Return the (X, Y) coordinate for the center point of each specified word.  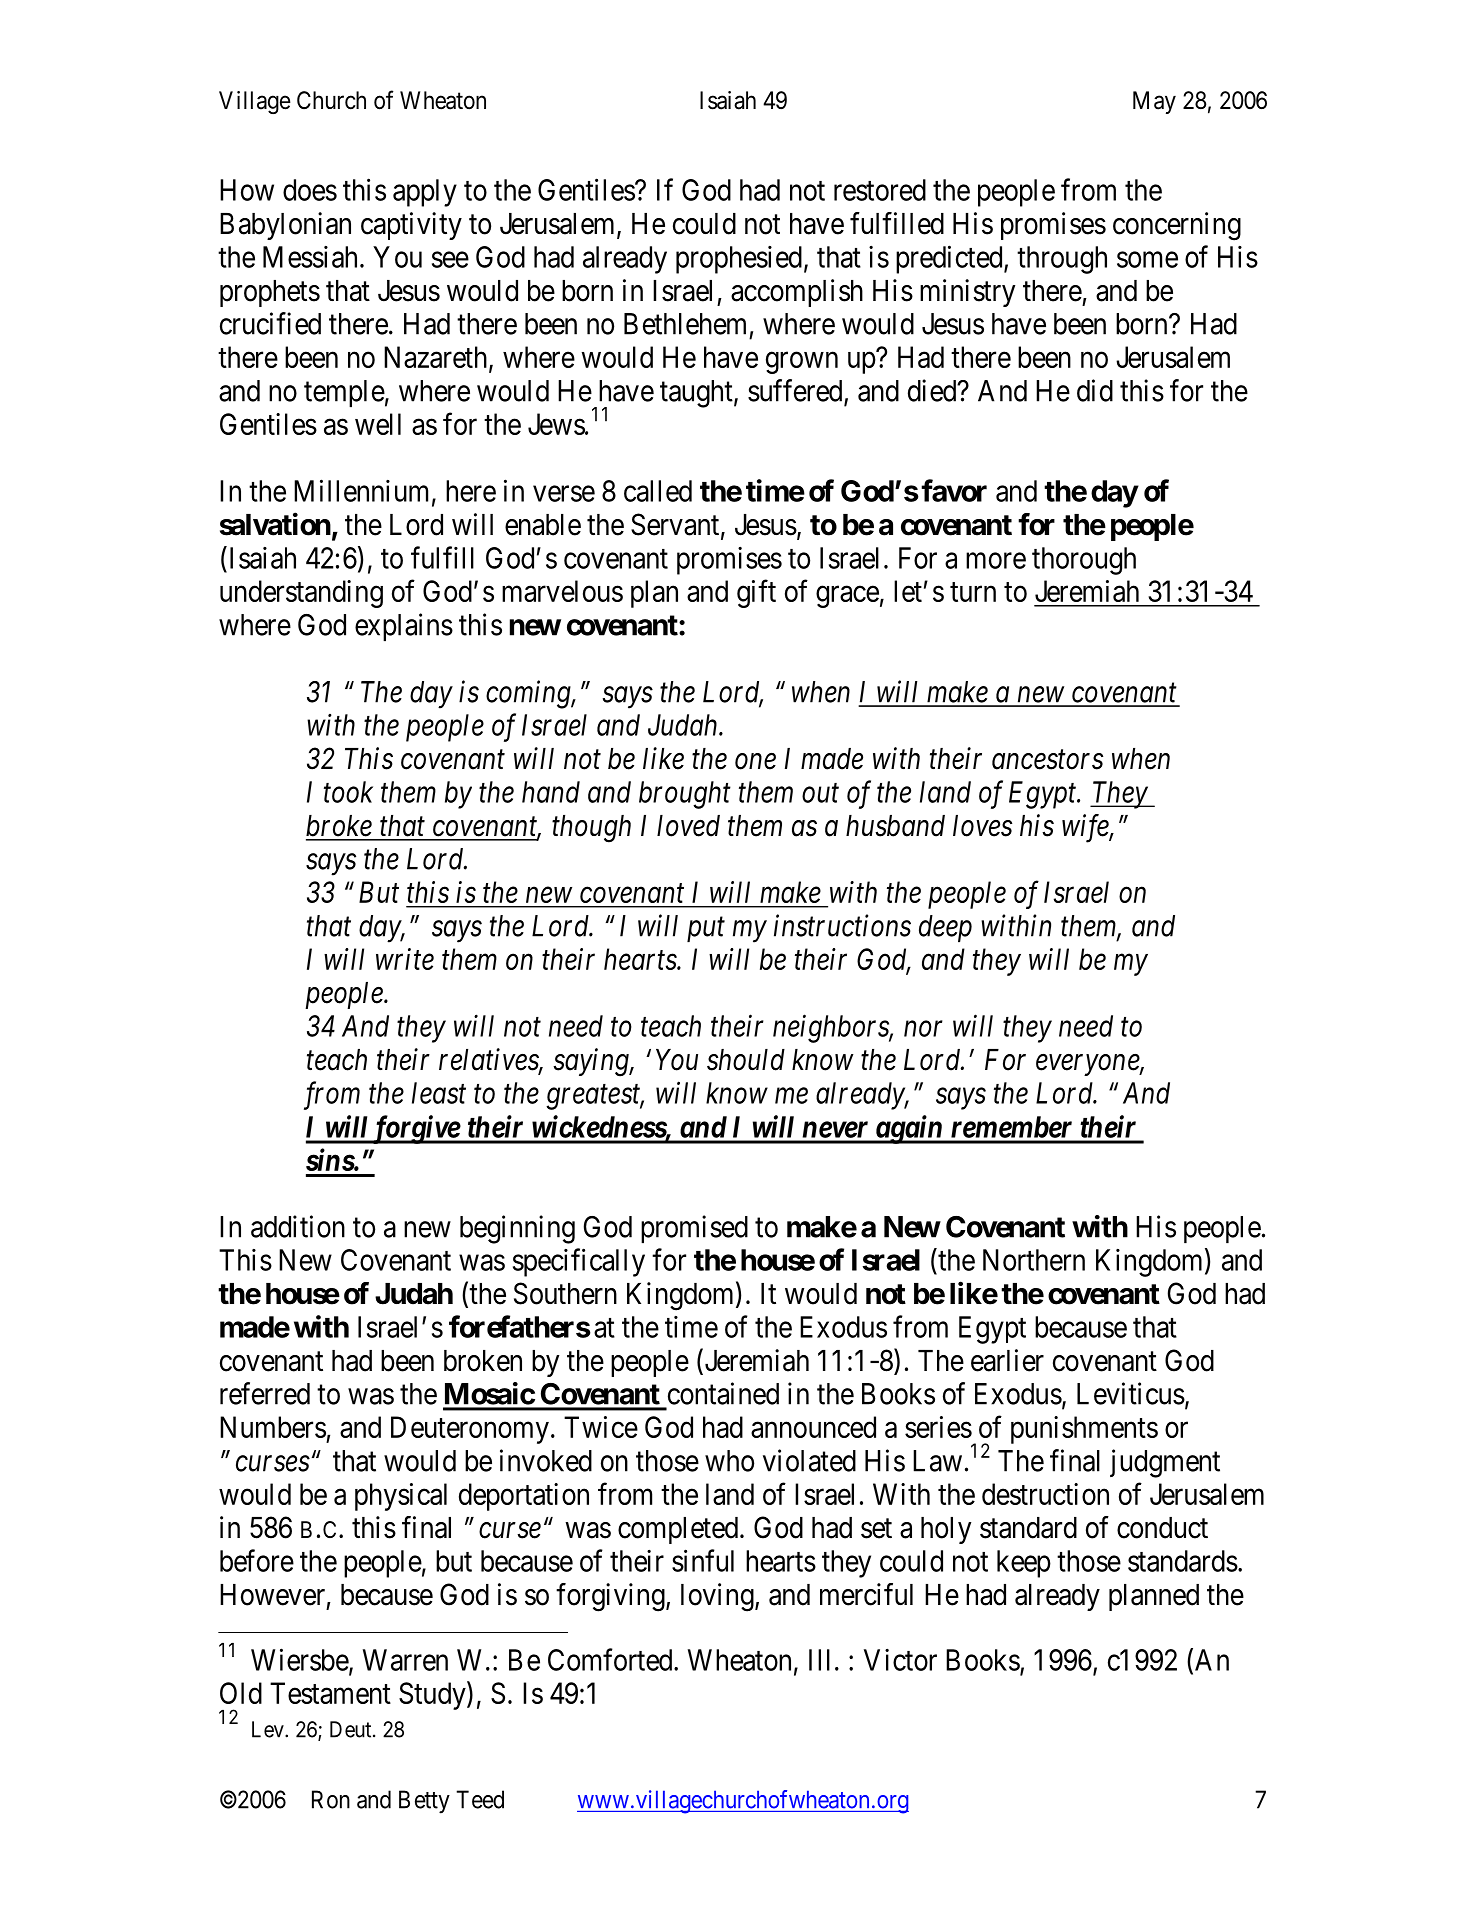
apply (425, 193)
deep (945, 928)
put (706, 930)
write (405, 959)
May (1154, 102)
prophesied (739, 260)
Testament (330, 1693)
